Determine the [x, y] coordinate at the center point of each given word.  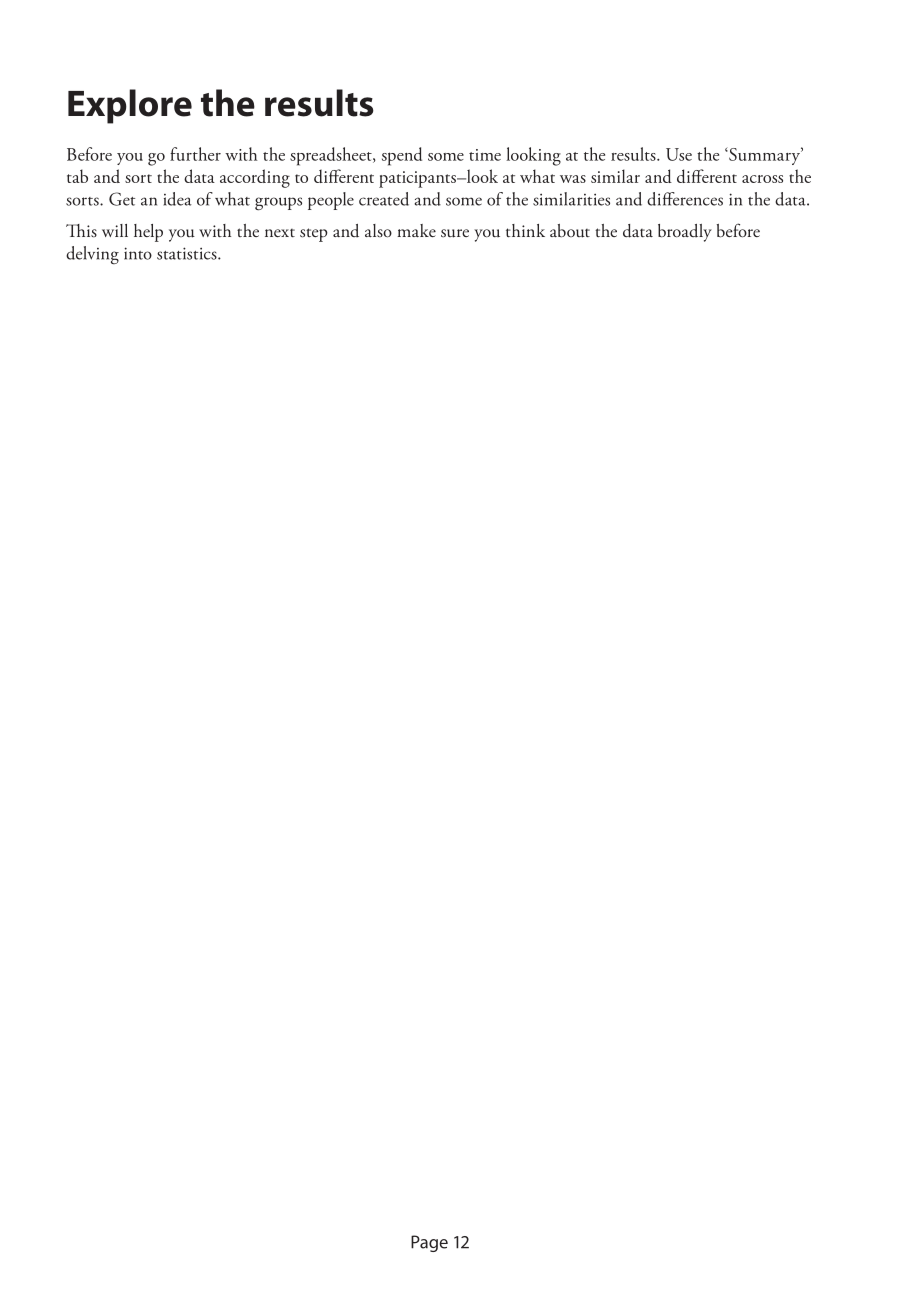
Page [429, 1243]
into [138, 253]
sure [455, 233]
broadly [685, 233]
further [195, 154]
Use [679, 154]
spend [402, 156]
